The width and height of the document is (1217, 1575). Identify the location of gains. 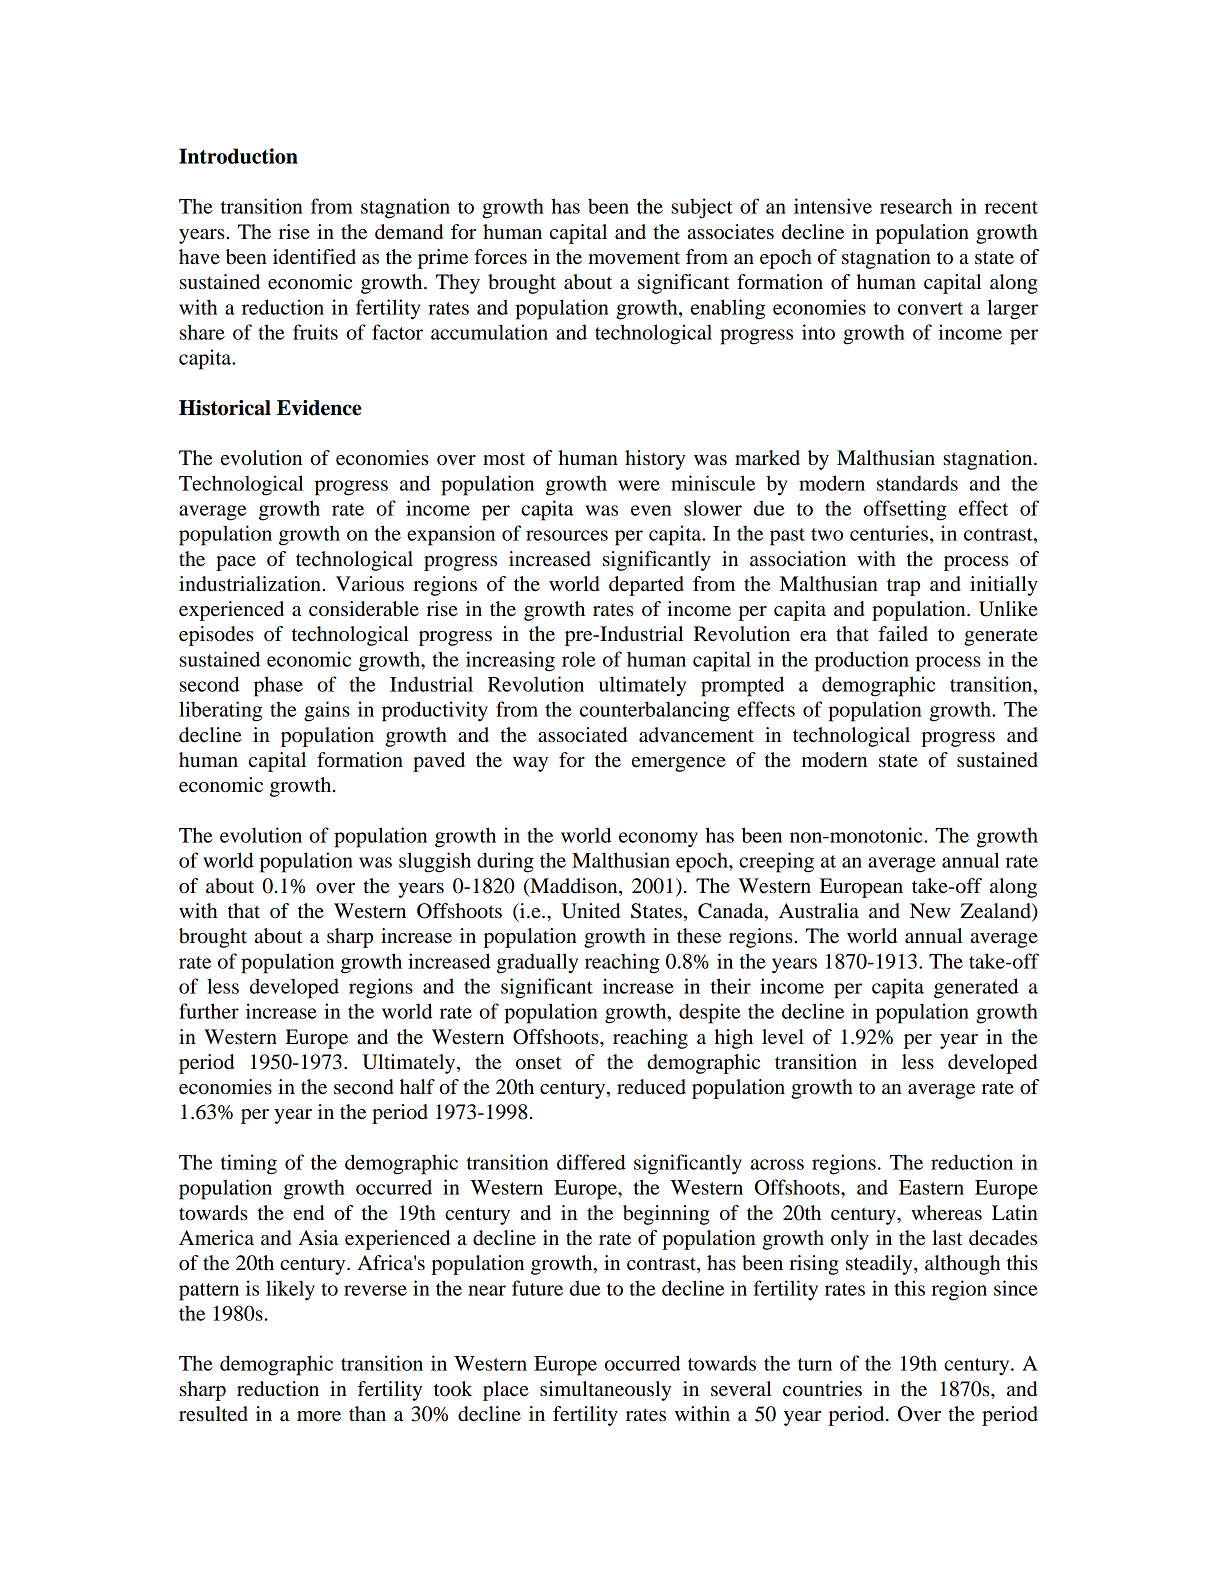
(327, 711).
